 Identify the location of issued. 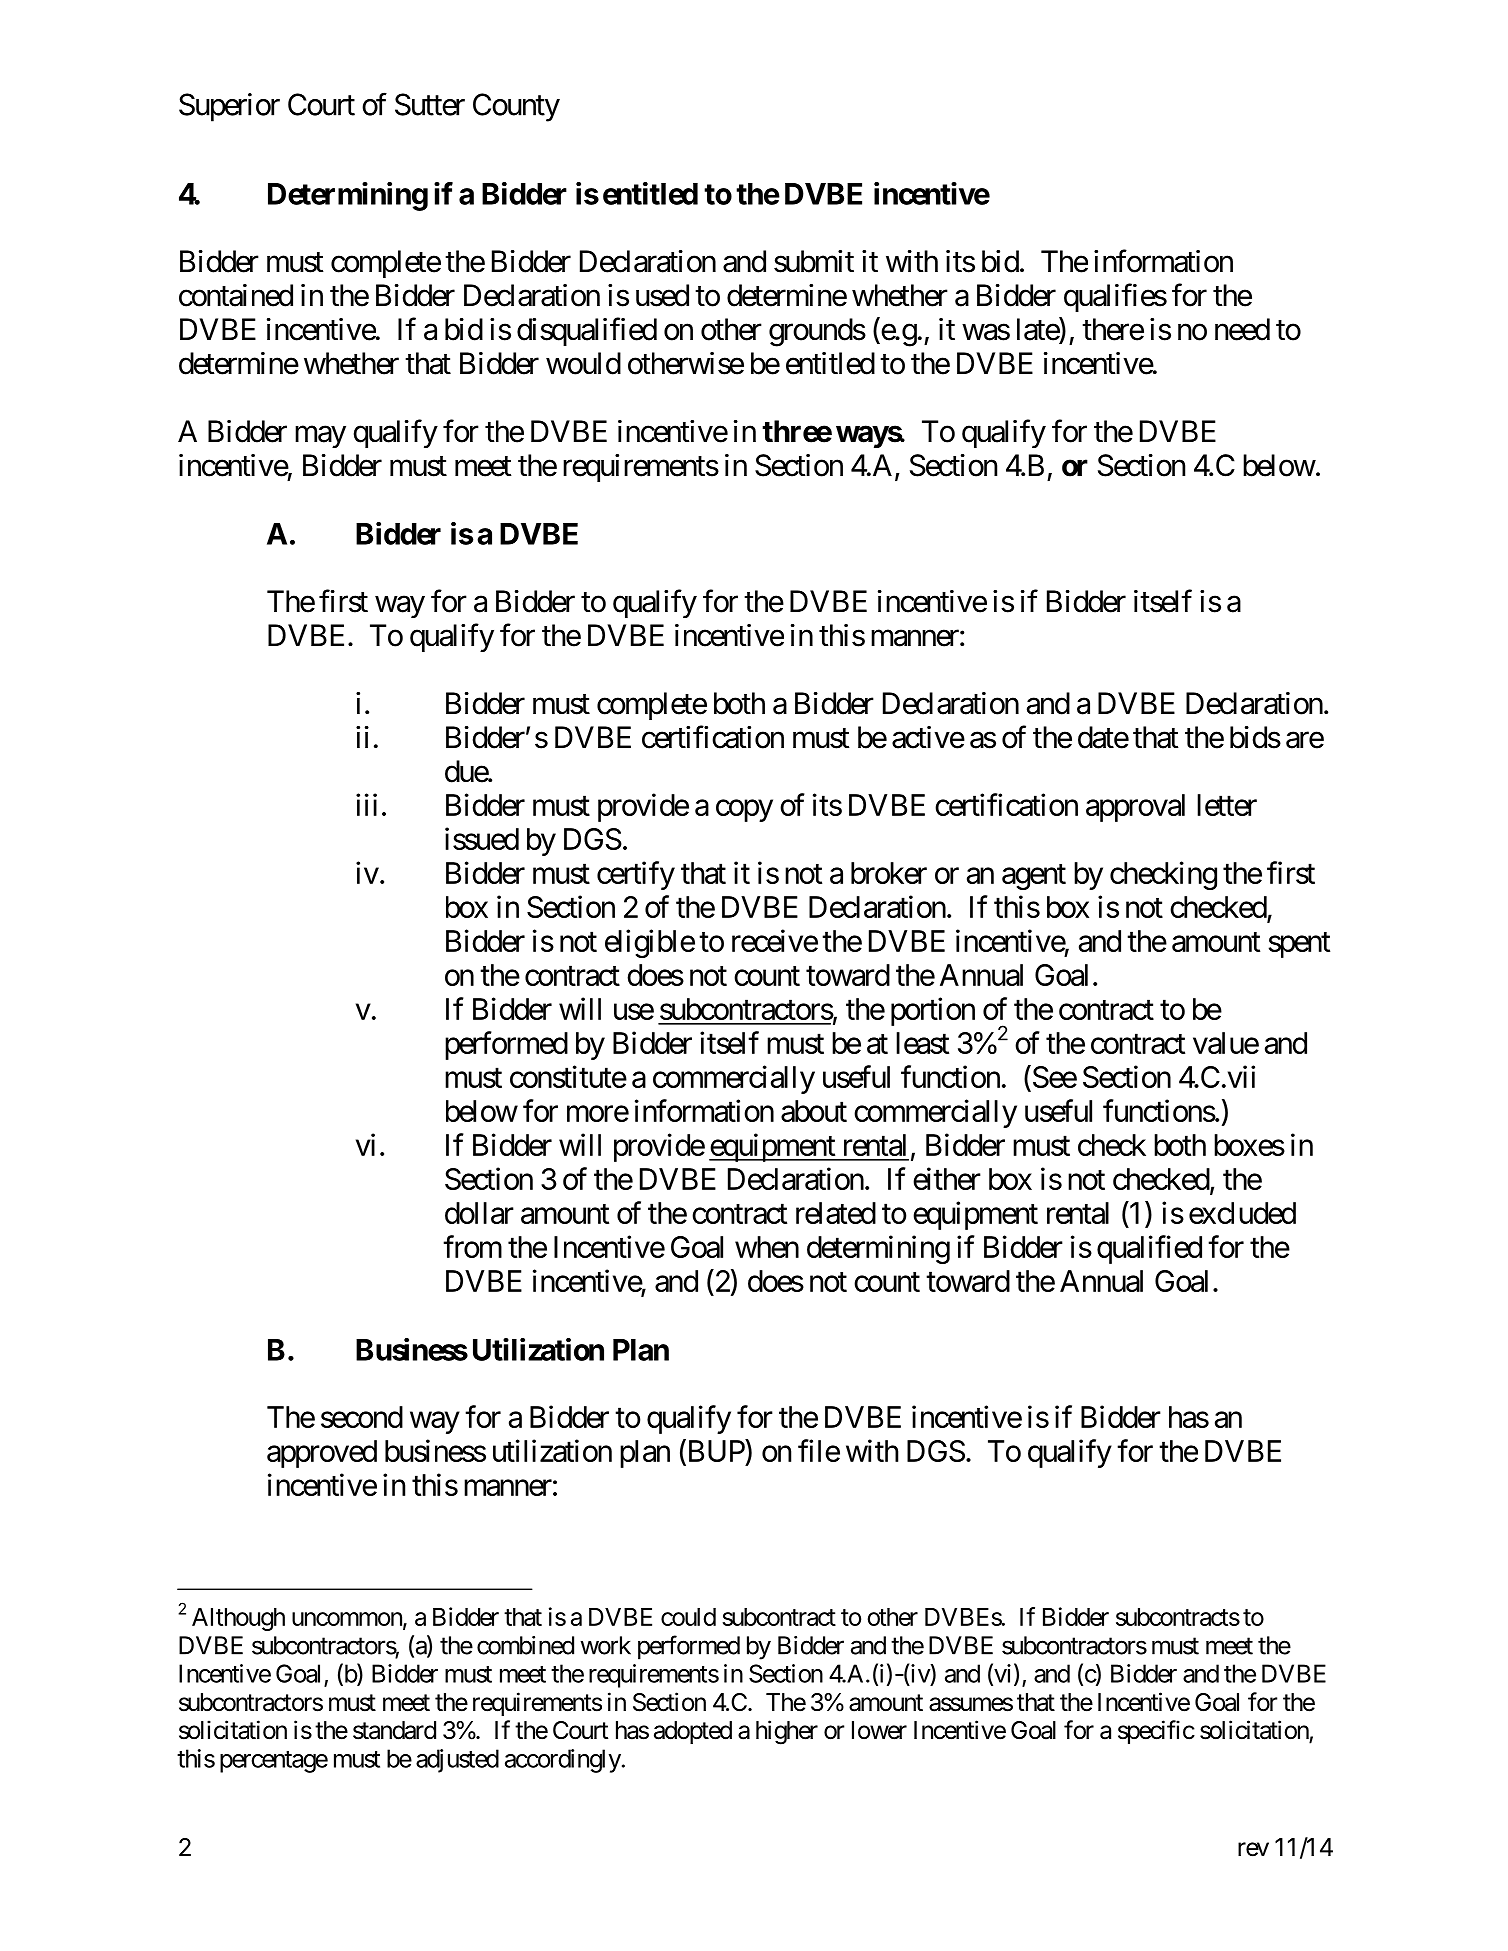
(482, 838).
